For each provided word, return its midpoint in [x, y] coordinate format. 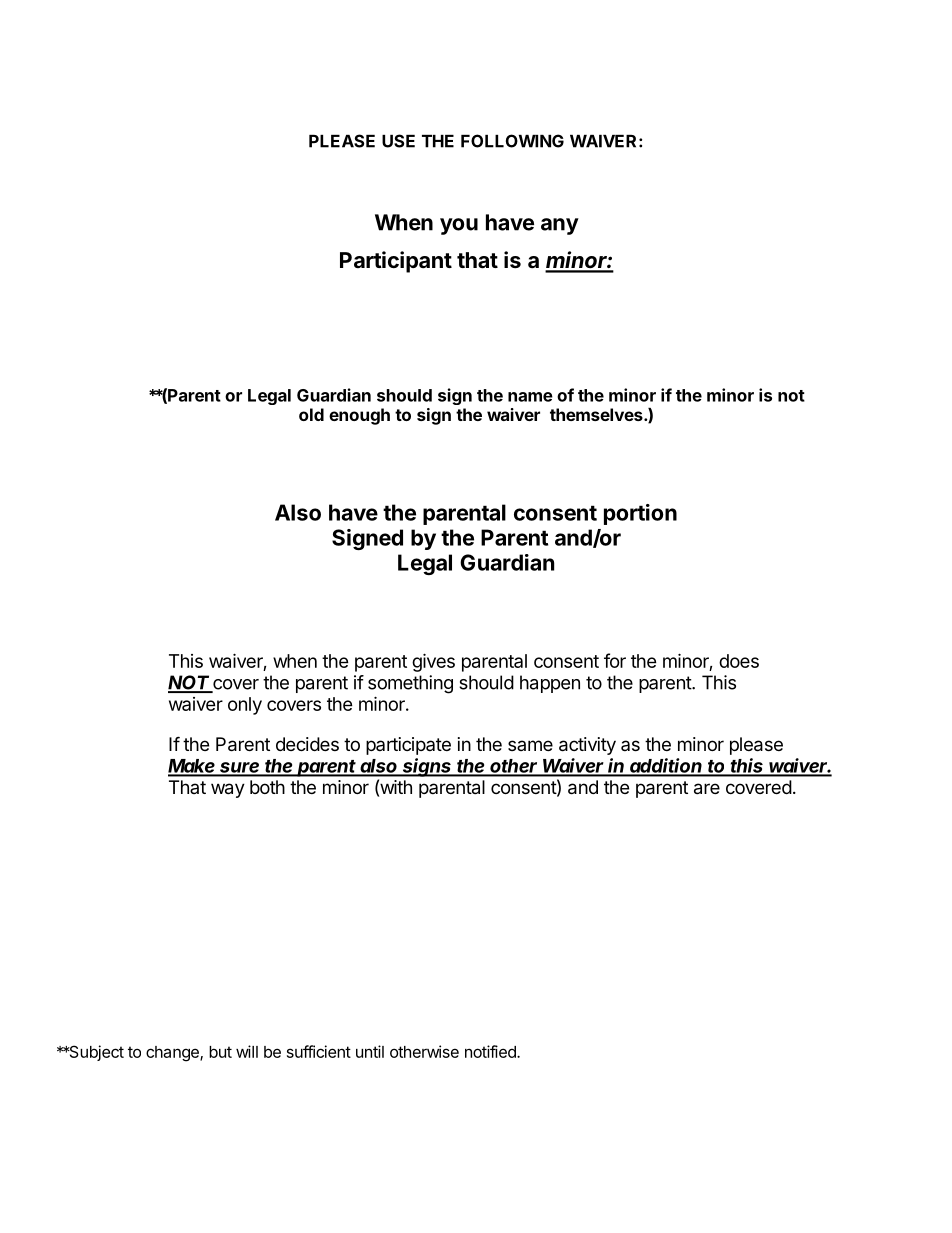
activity [587, 746]
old [311, 414]
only [245, 706]
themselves [597, 414]
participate [408, 746]
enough [359, 416]
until [370, 1051]
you [459, 226]
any [560, 226]
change [173, 1054]
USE [398, 141]
